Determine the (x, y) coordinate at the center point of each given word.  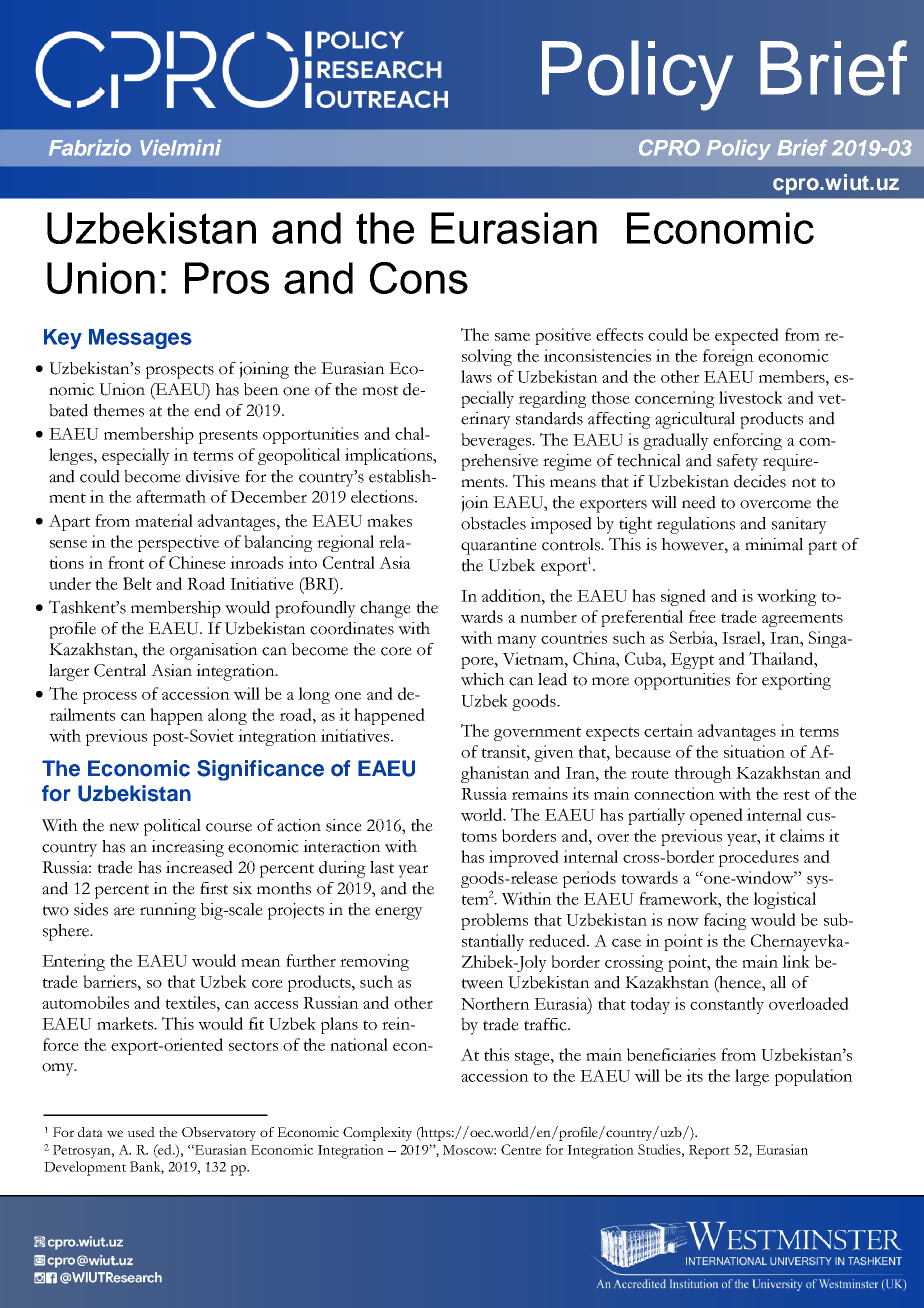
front (126, 562)
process (110, 698)
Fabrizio (90, 147)
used (141, 1132)
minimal (774, 544)
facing (725, 921)
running (168, 911)
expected (747, 336)
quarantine (499, 546)
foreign (728, 357)
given (554, 753)
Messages (140, 339)
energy (399, 913)
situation (754, 751)
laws (476, 376)
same (512, 337)
